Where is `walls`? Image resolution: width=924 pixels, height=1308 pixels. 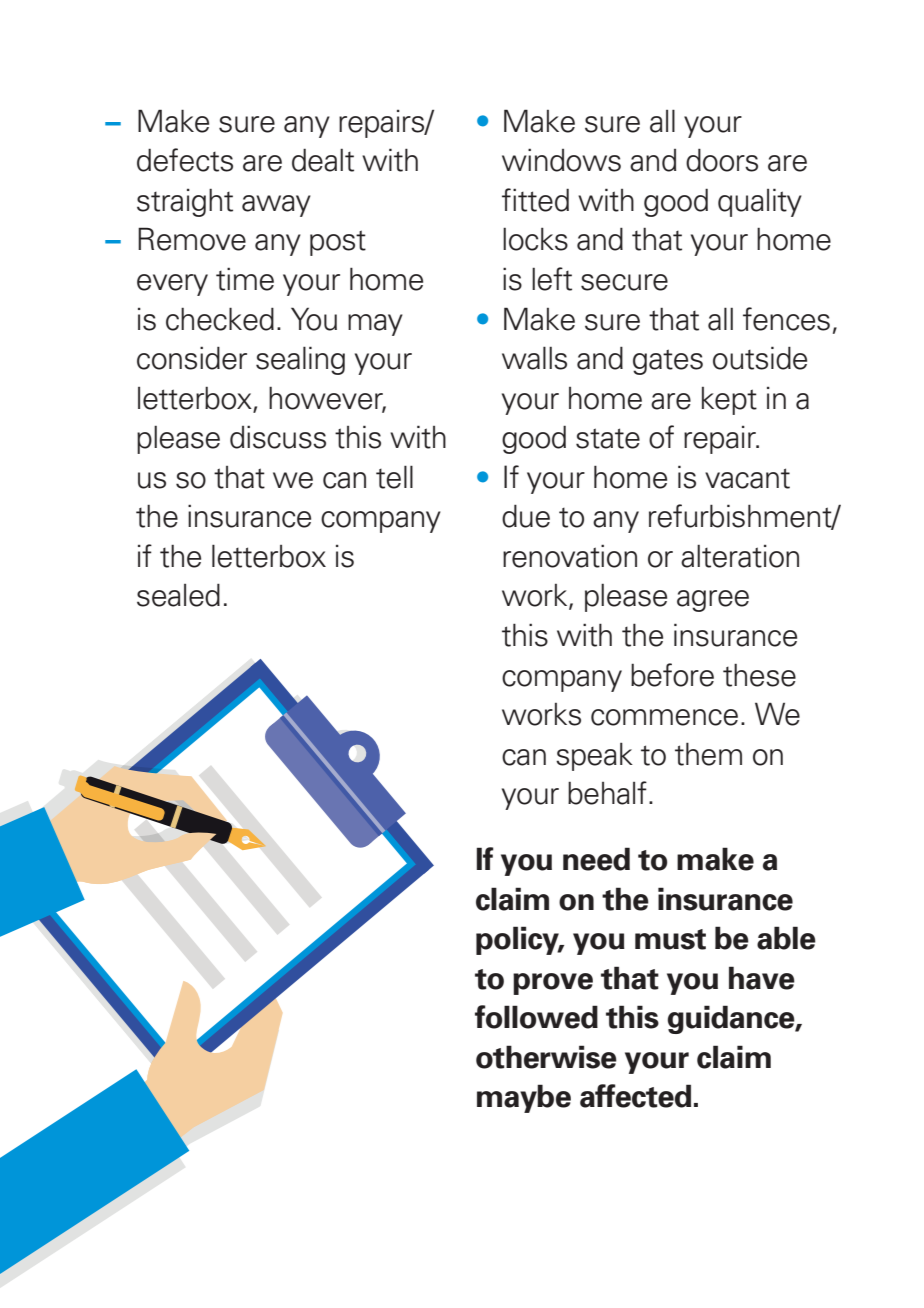
walls is located at coordinates (534, 358).
